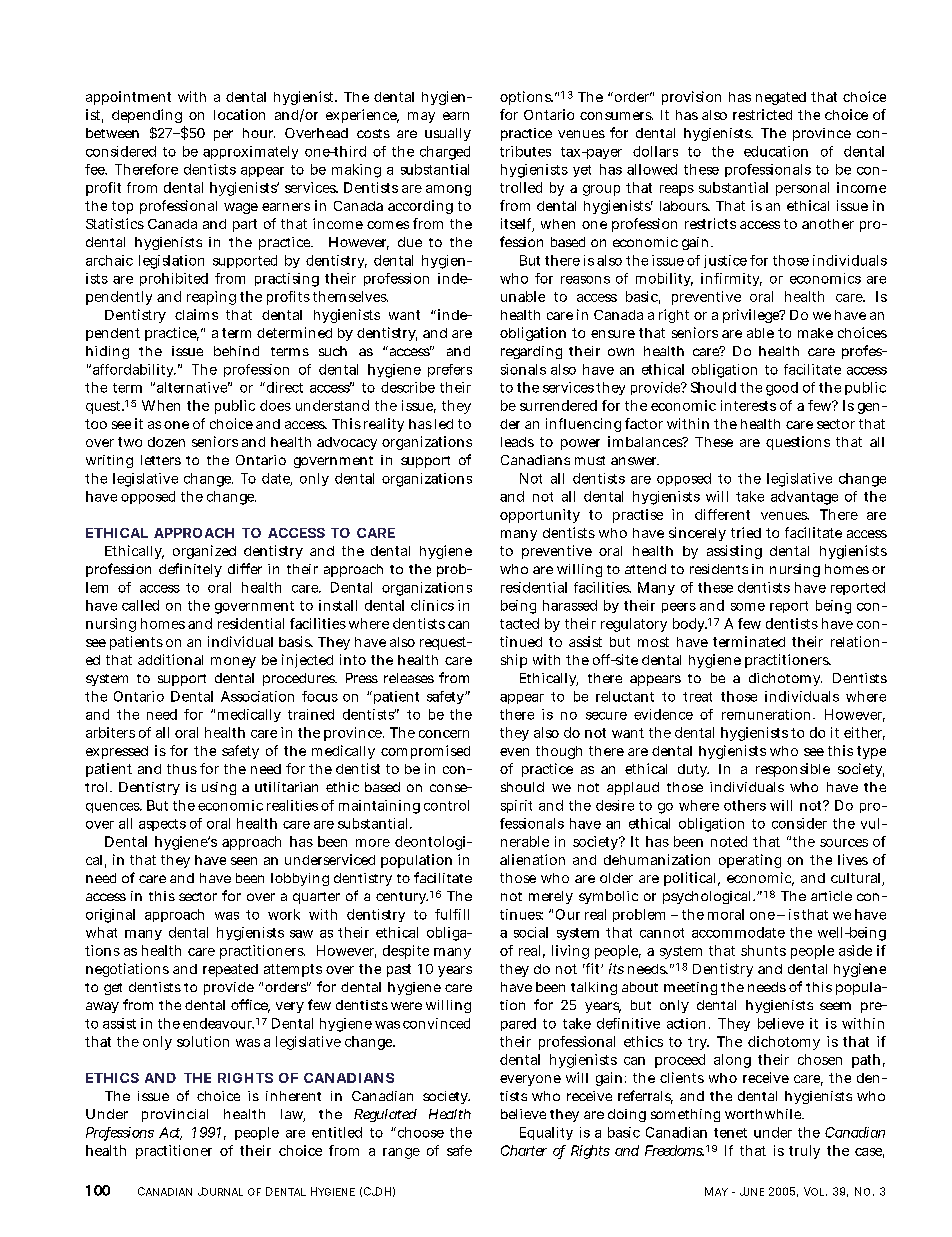 The image size is (952, 1237). I want to click on affordability, so click(133, 370).
